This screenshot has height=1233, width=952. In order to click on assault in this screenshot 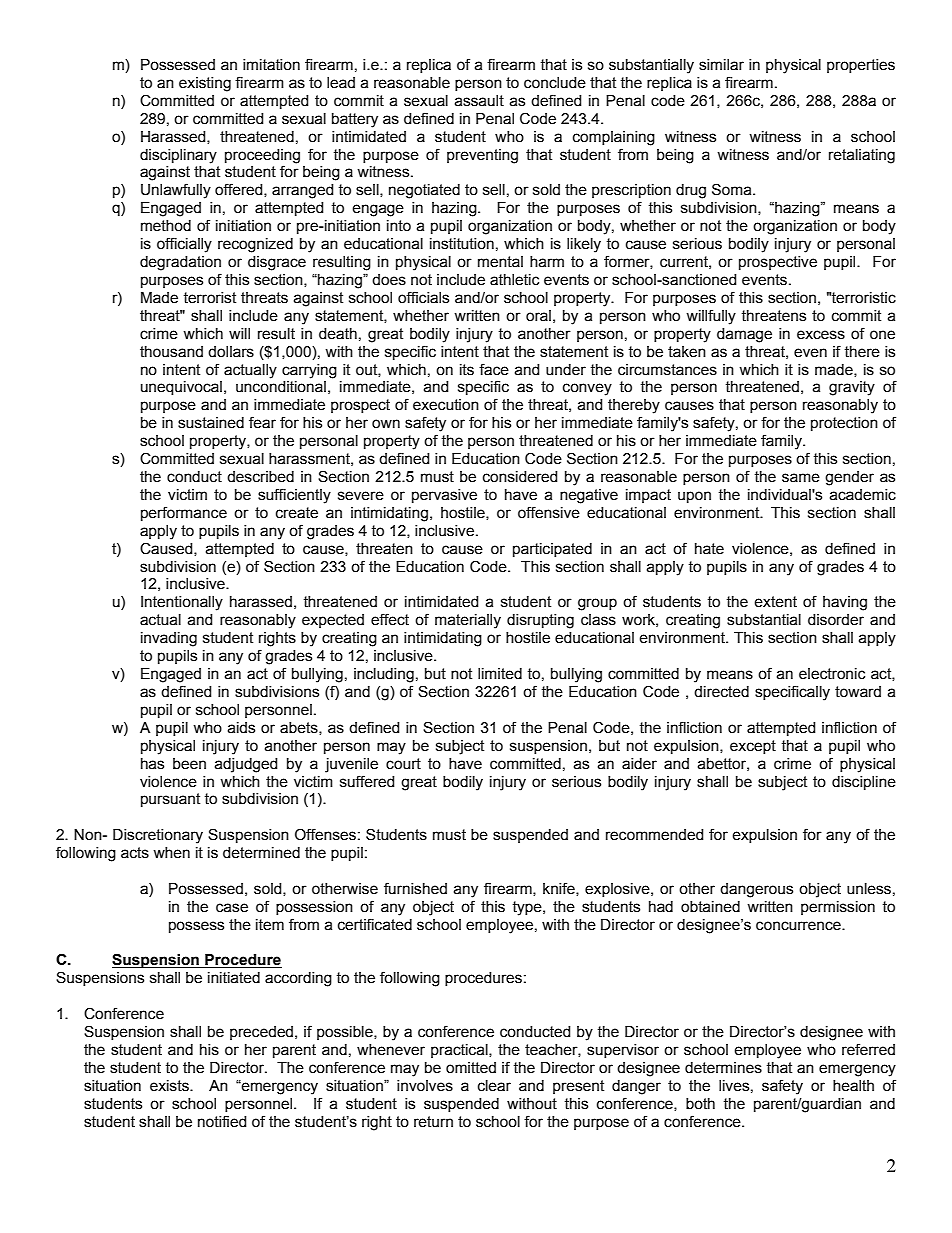, I will do `click(479, 101)`.
